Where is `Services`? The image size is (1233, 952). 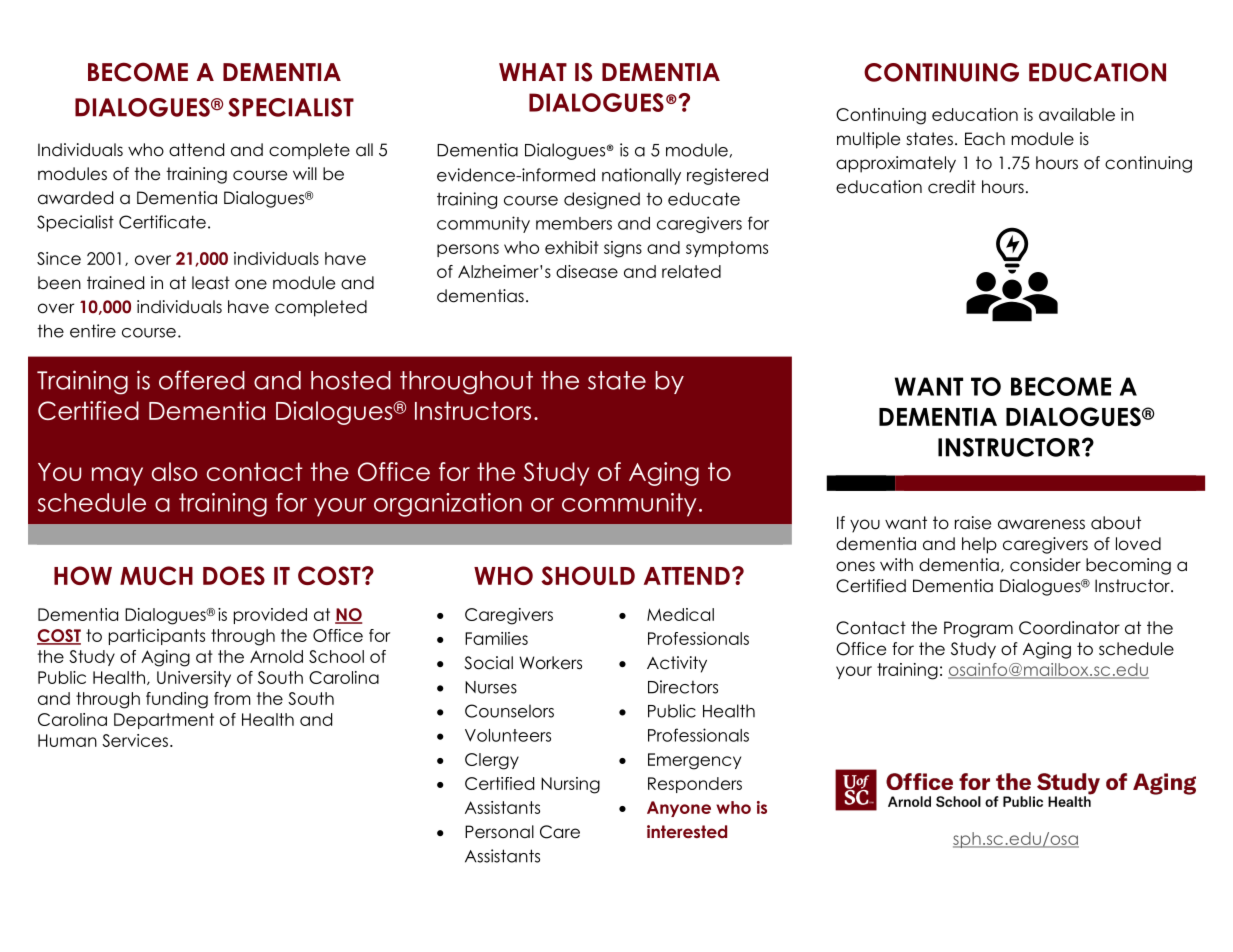 Services is located at coordinates (135, 740).
